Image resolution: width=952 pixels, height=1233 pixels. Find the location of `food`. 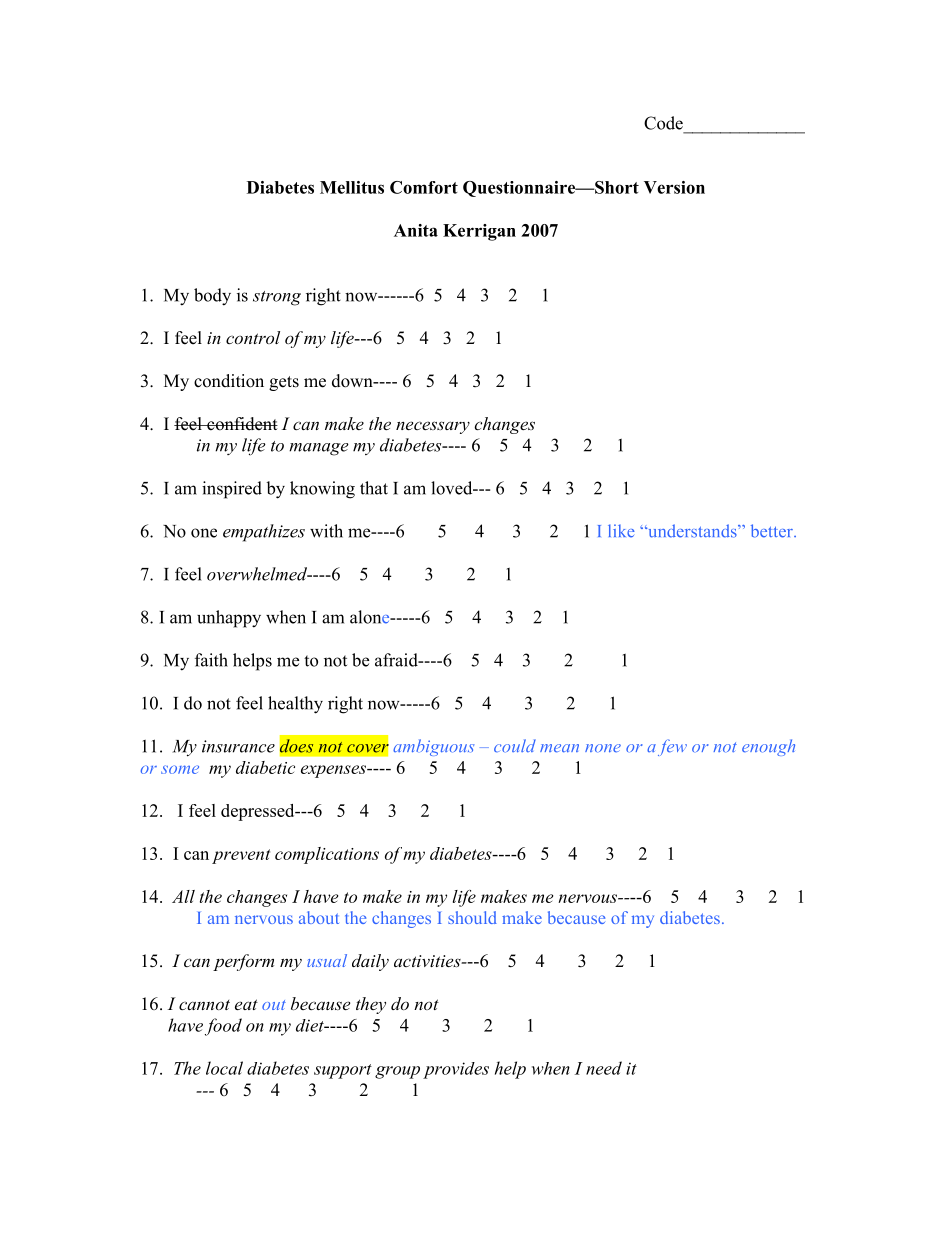

food is located at coordinates (223, 1027).
